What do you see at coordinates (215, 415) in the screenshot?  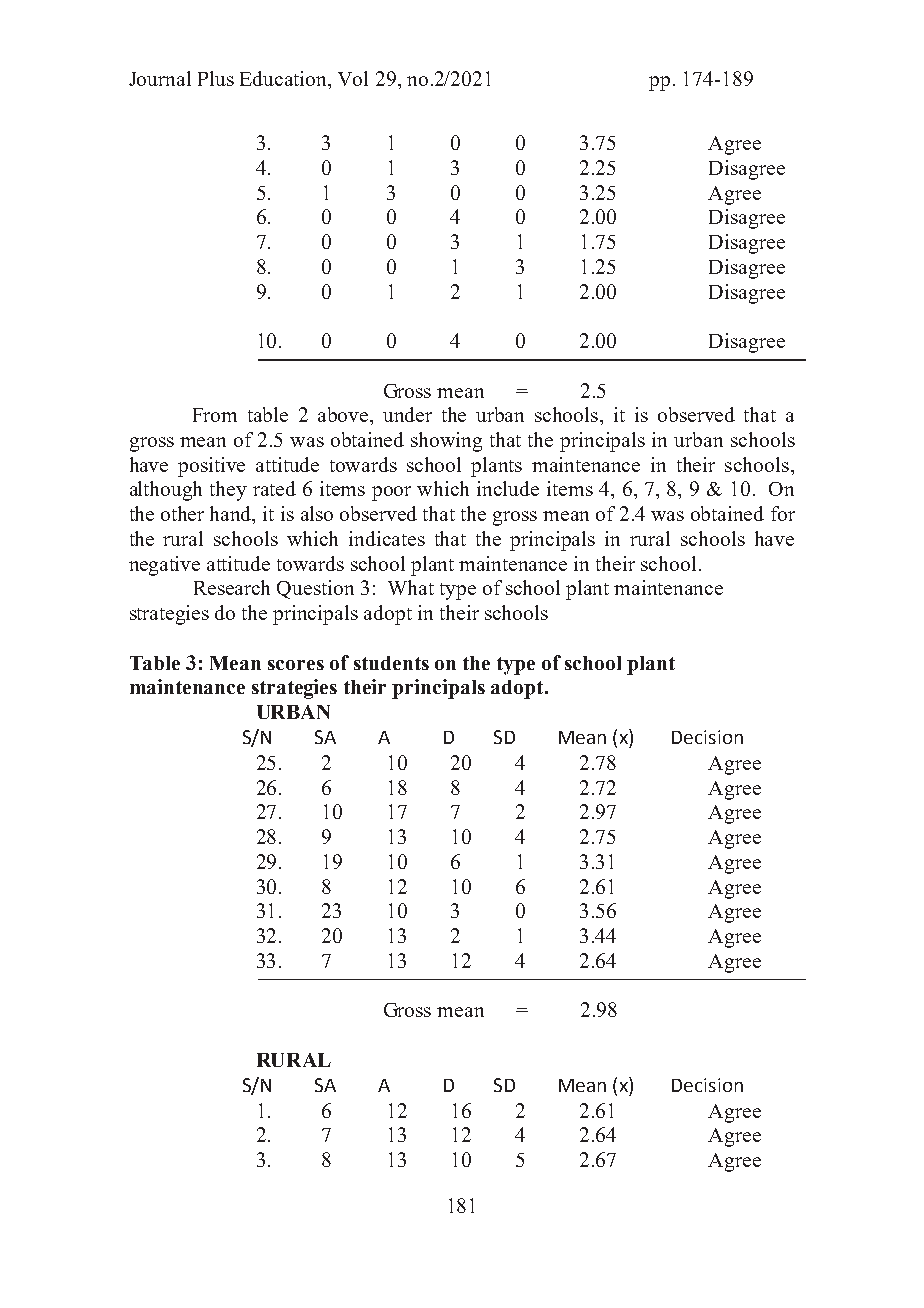 I see `From` at bounding box center [215, 415].
